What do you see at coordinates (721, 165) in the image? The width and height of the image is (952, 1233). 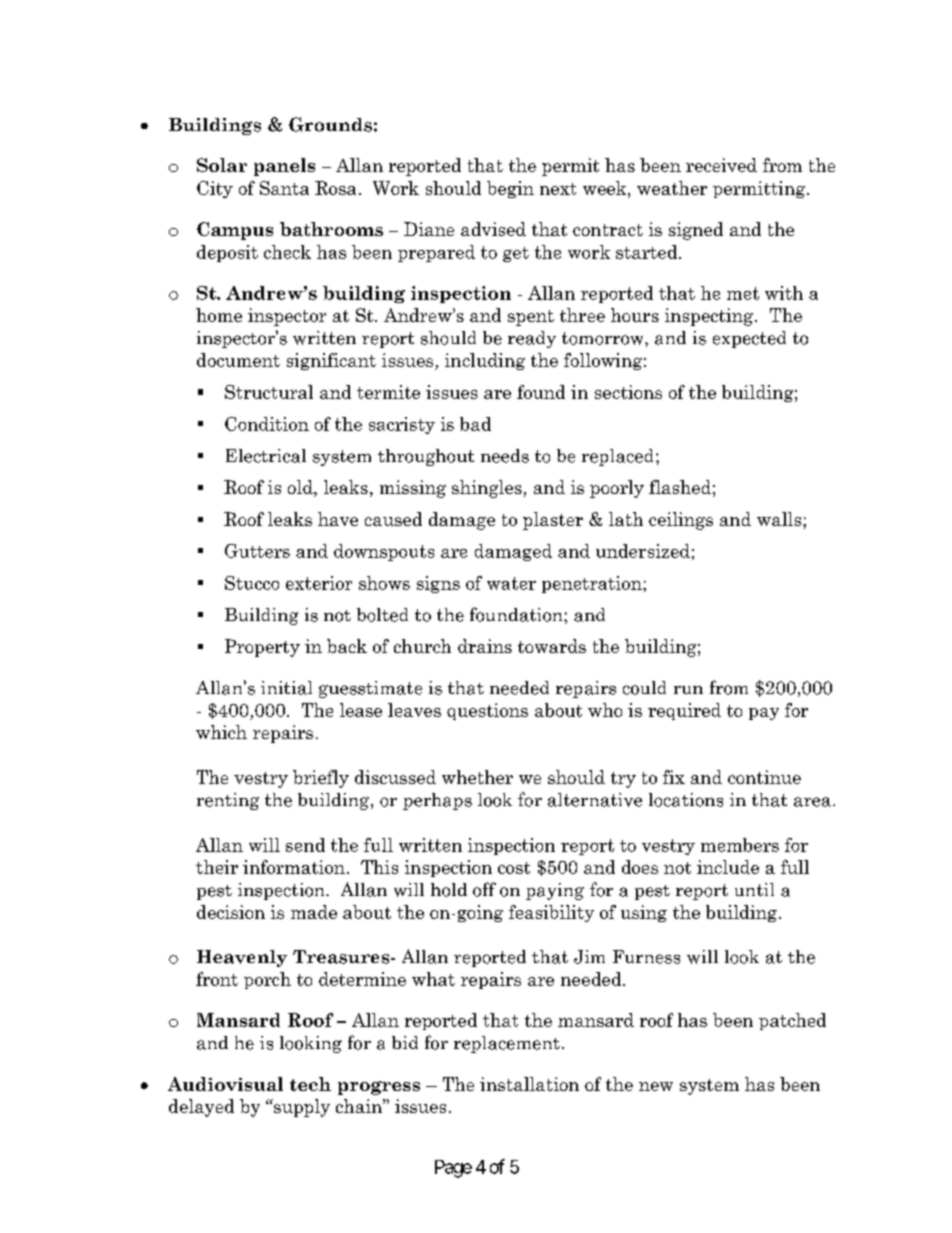 I see `received` at bounding box center [721, 165].
